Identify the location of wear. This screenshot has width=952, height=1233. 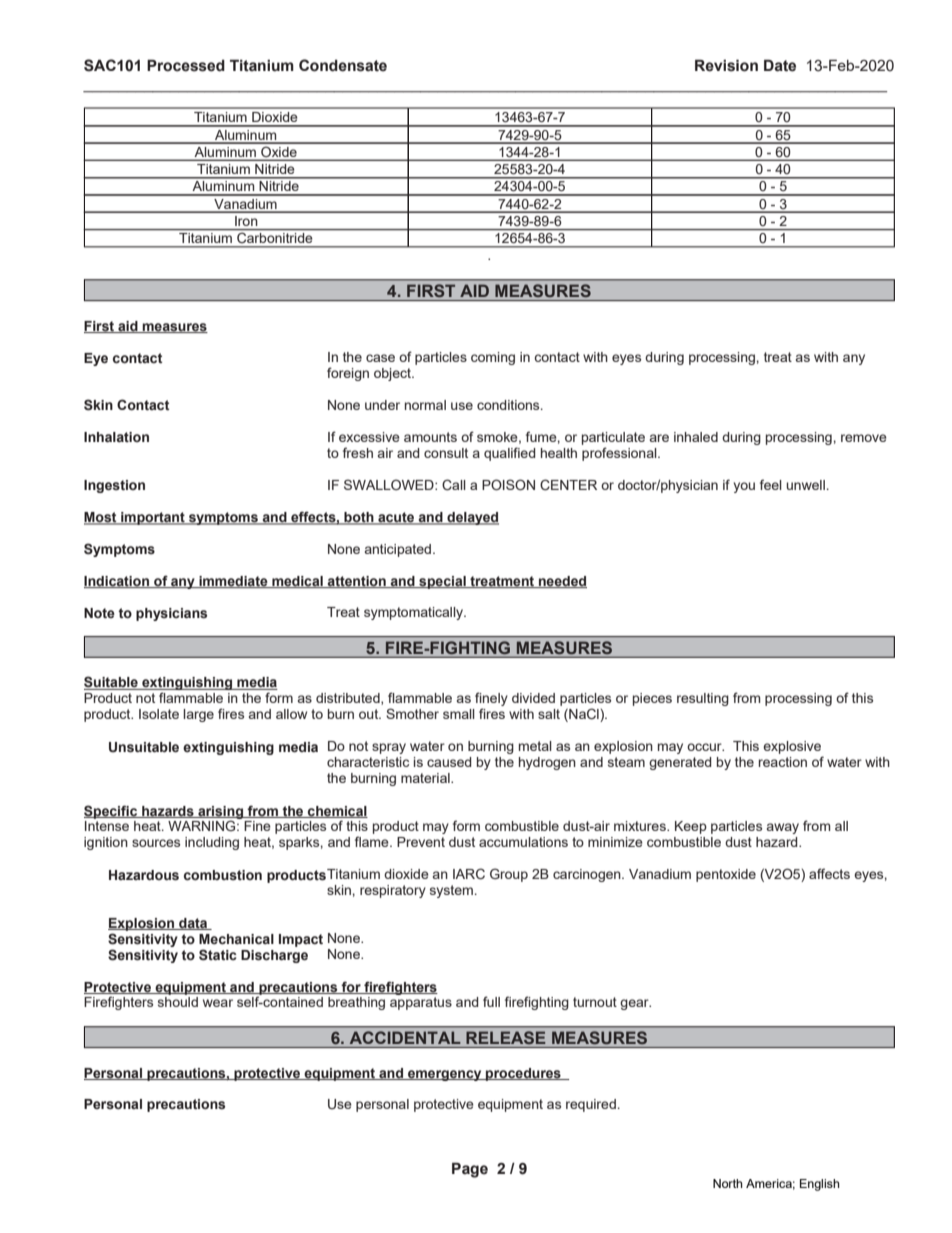
(218, 1003).
